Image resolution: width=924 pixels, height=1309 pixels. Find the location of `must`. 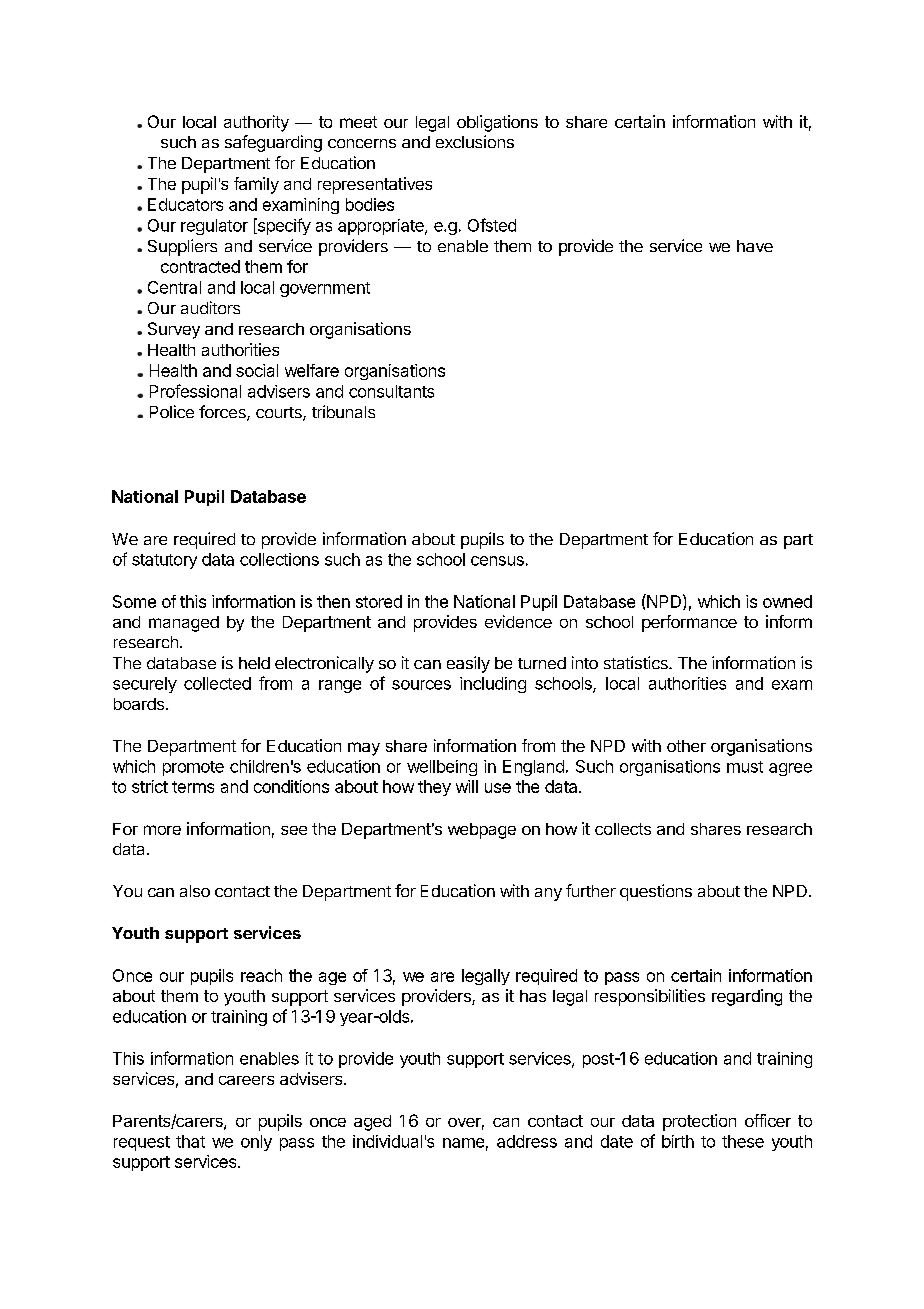

must is located at coordinates (745, 767).
